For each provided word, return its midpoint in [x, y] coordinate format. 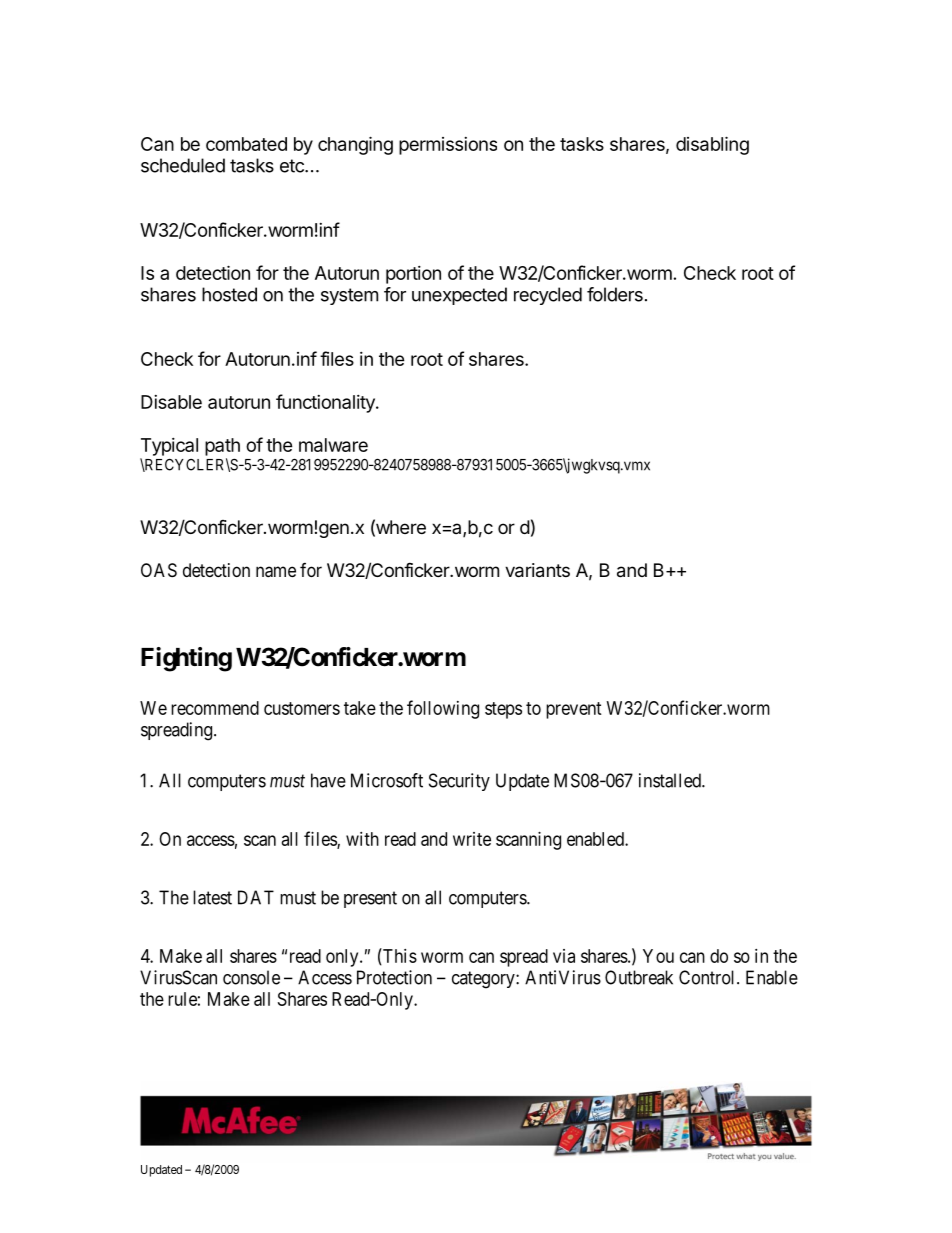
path [222, 447]
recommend [215, 708]
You [658, 956]
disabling [712, 145]
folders [615, 294]
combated [246, 144]
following [443, 709]
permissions [448, 146]
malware [333, 445]
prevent [574, 710]
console [251, 977]
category [484, 980]
